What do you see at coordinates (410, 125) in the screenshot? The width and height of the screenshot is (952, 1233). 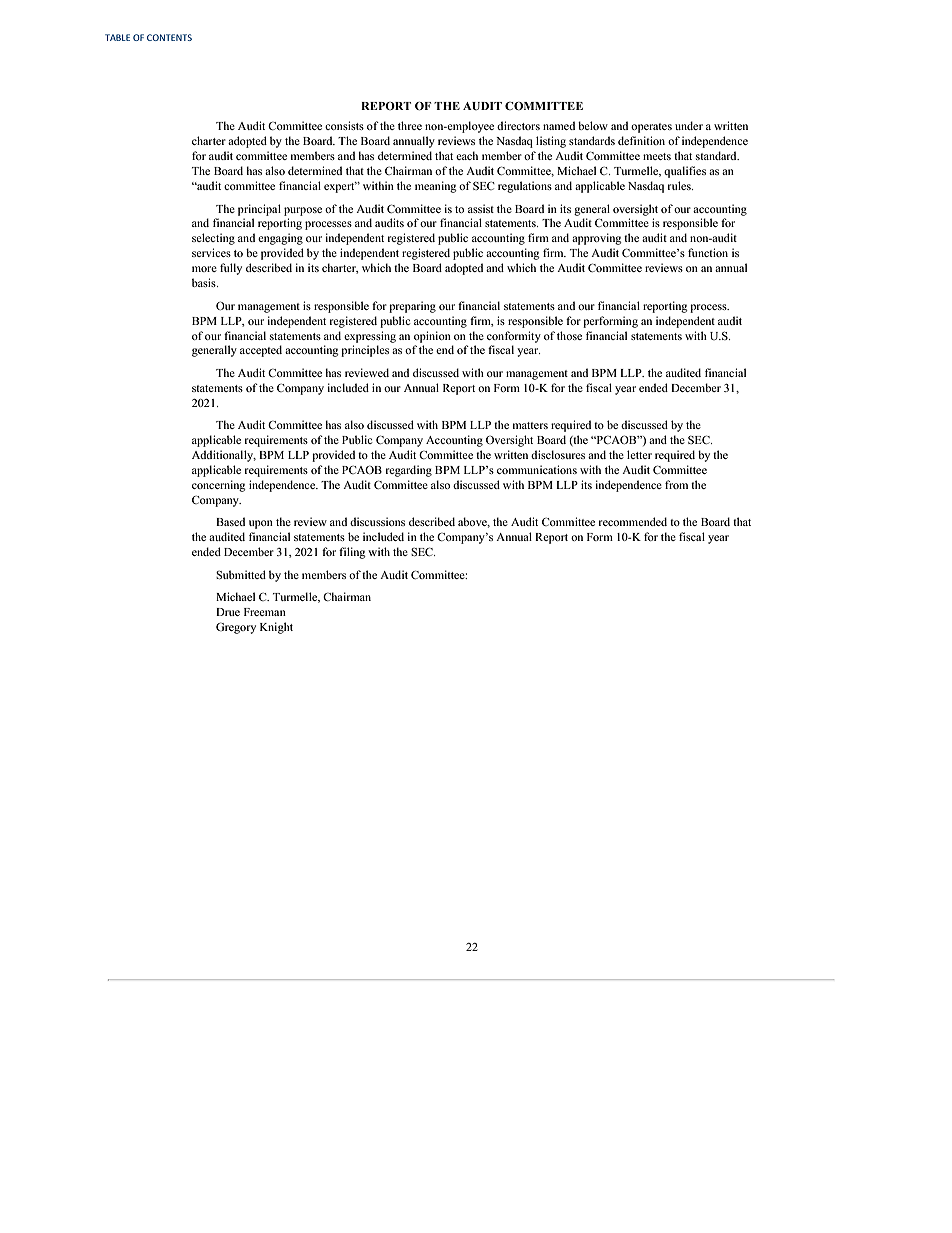 I see `three` at bounding box center [410, 125].
